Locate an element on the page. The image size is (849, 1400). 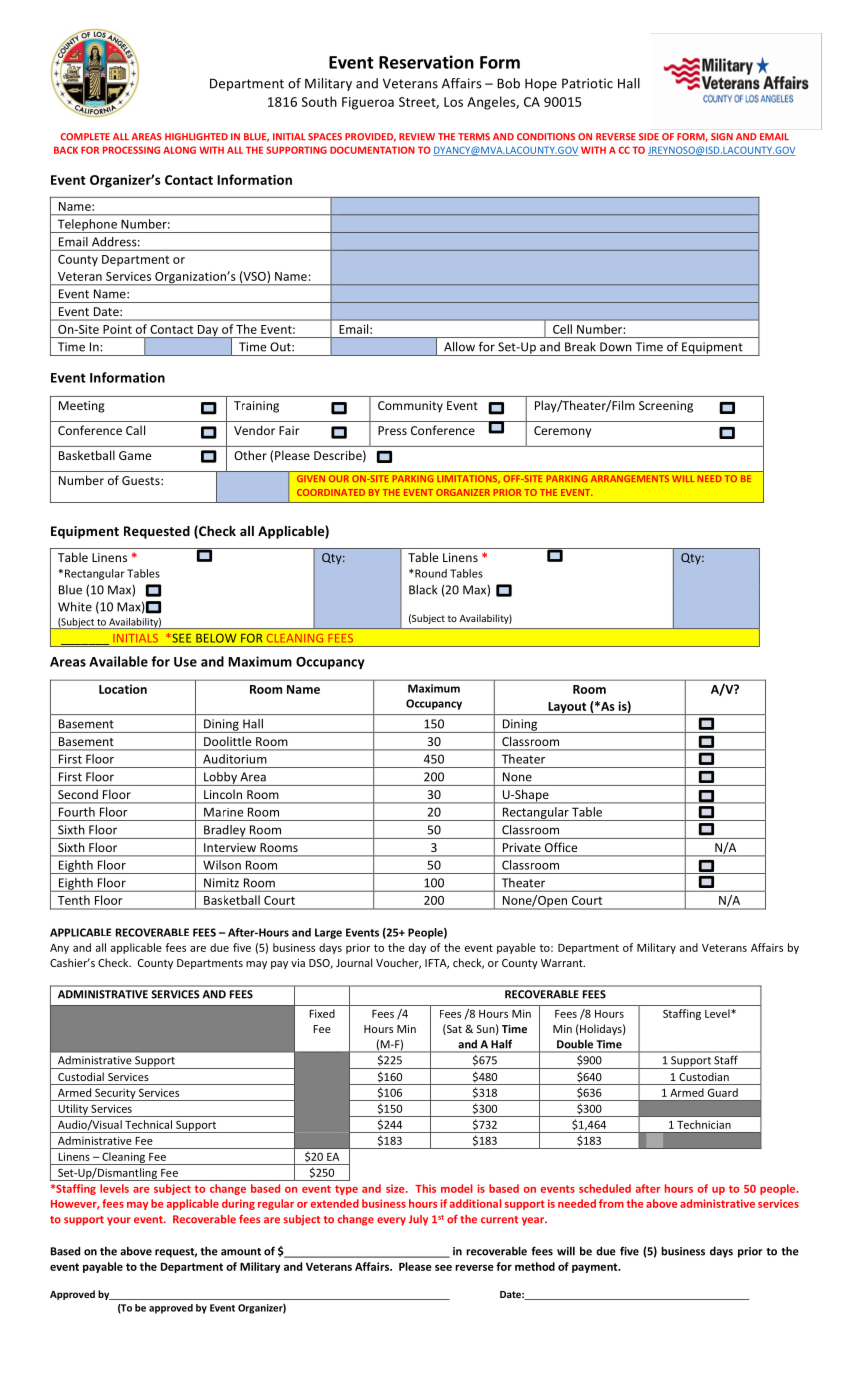
SIDE is located at coordinates (649, 137).
